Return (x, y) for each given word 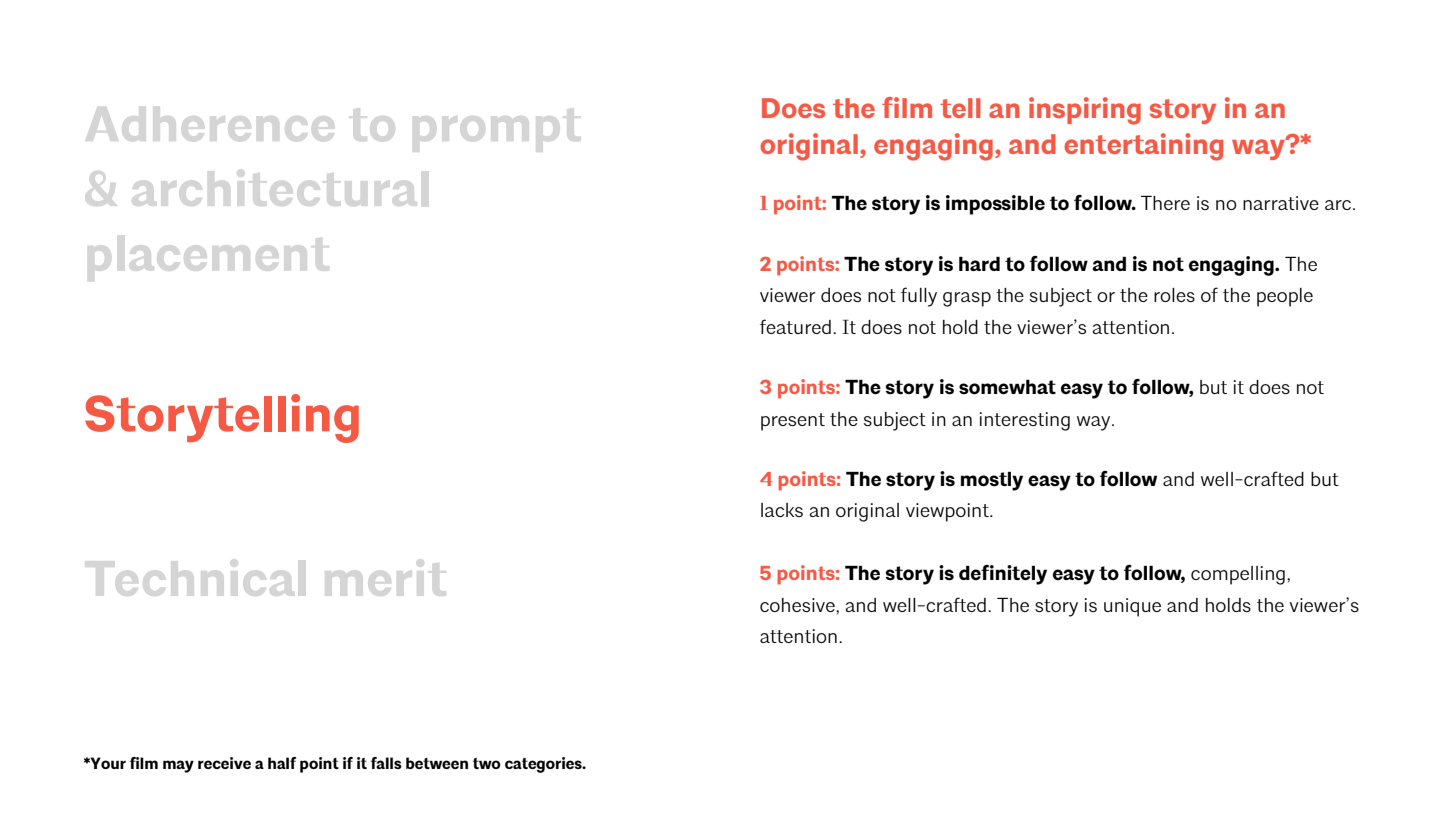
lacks (782, 510)
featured (795, 326)
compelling (1238, 575)
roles (1174, 295)
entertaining (1143, 147)
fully (919, 297)
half (282, 763)
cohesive (798, 605)
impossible (995, 205)
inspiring (1085, 111)
